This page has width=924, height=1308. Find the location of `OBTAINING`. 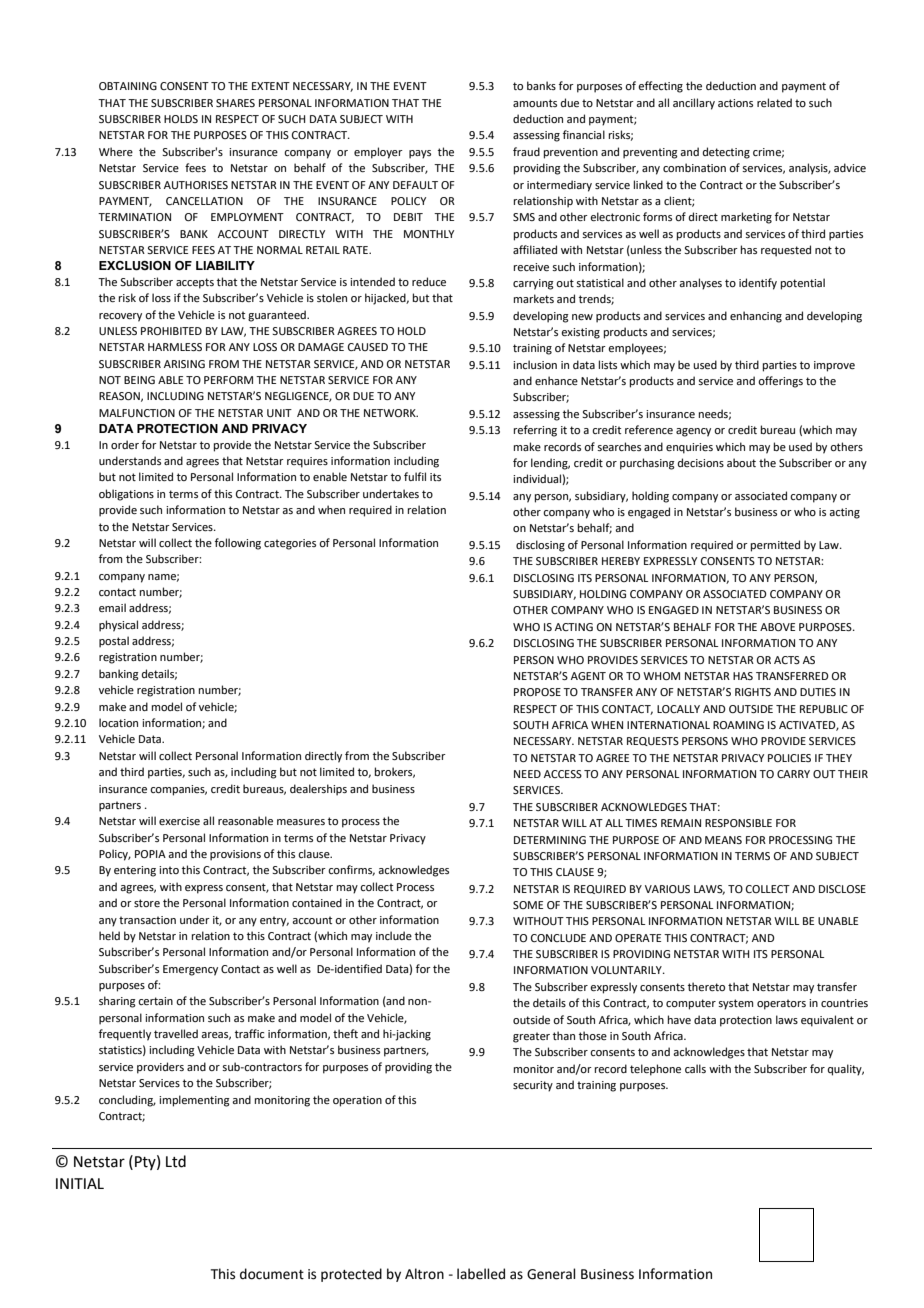

OBTAINING is located at coordinates (128, 86).
